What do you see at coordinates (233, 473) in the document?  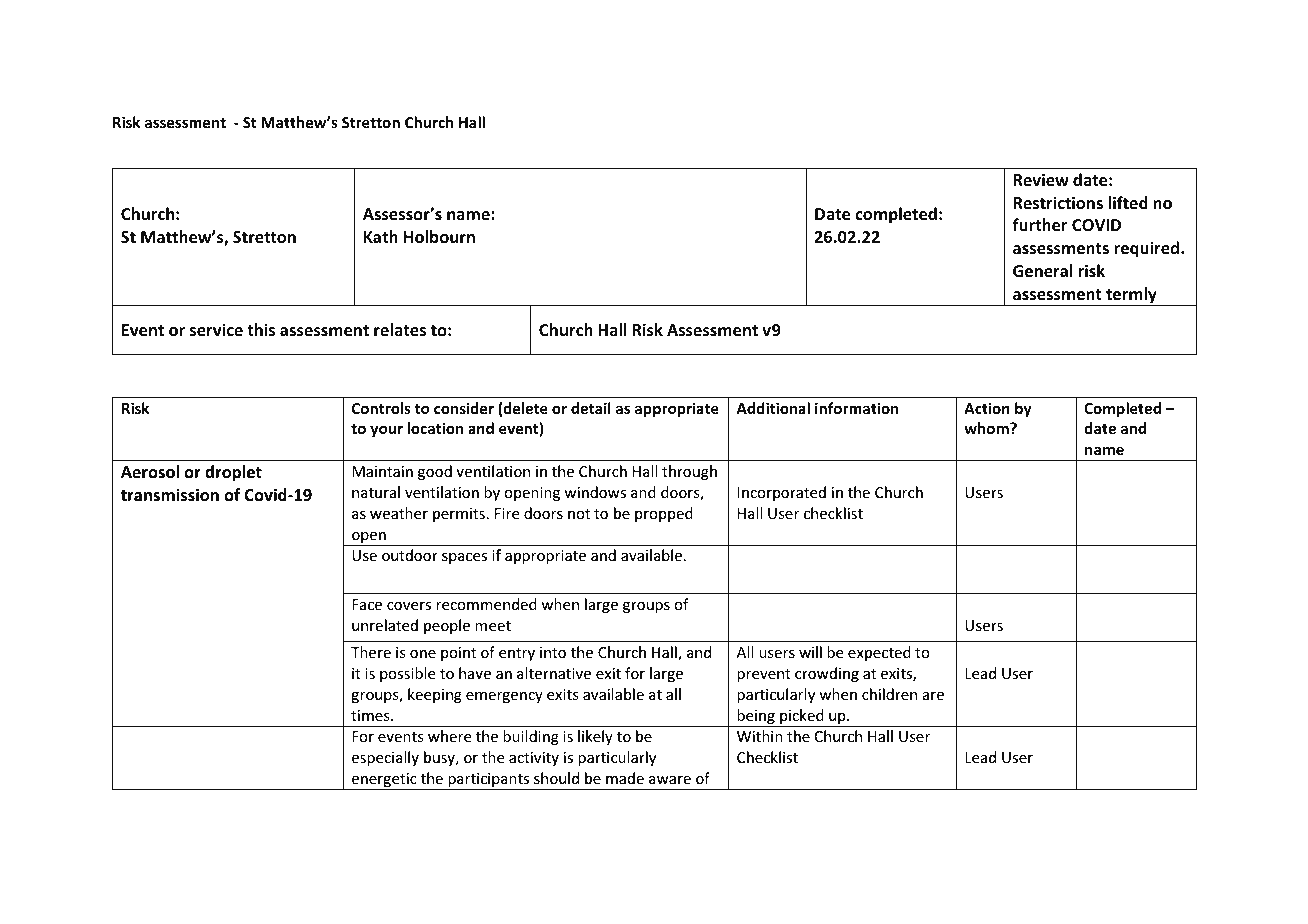 I see `droplet` at bounding box center [233, 473].
